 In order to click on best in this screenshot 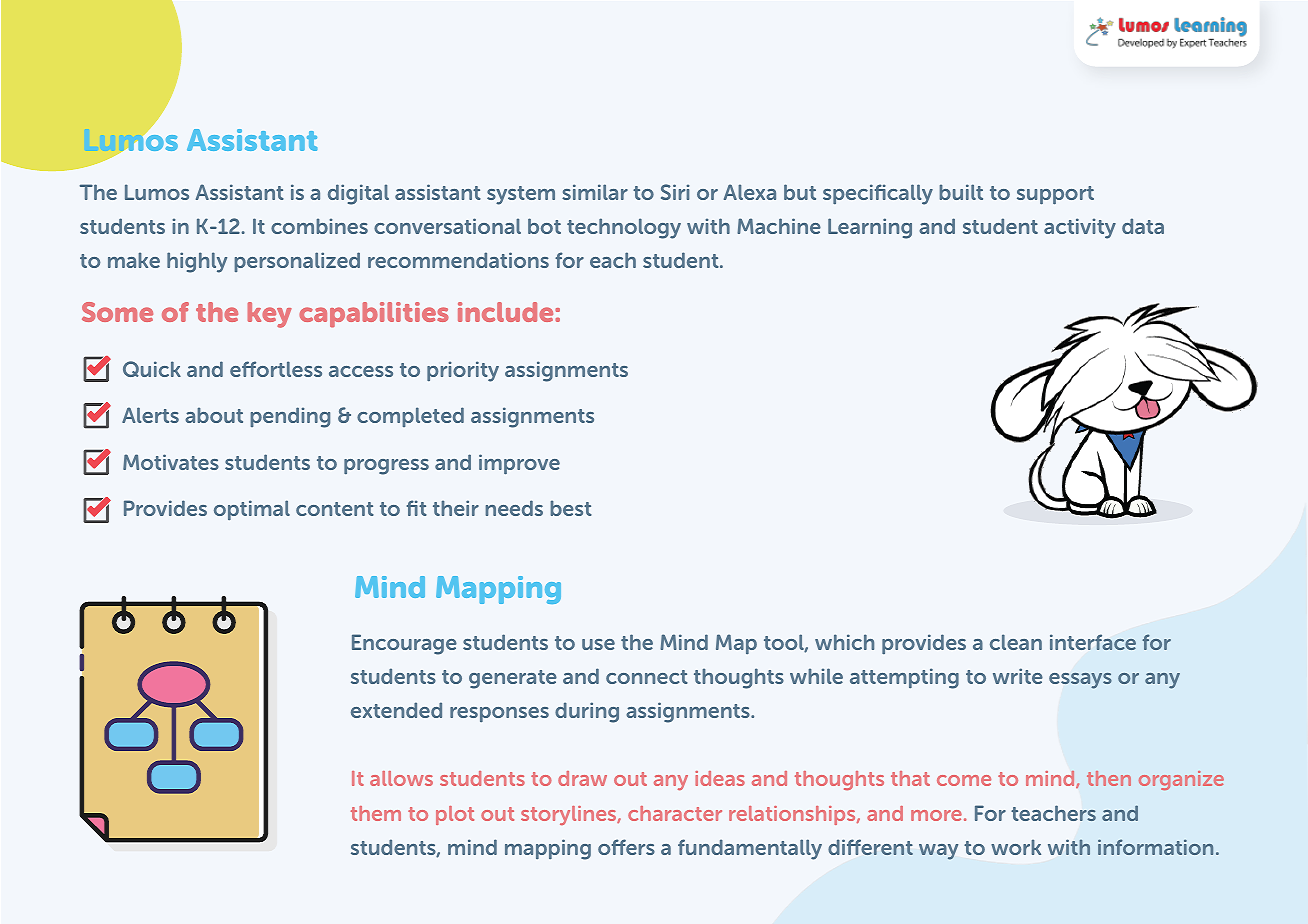, I will do `click(571, 508)`.
